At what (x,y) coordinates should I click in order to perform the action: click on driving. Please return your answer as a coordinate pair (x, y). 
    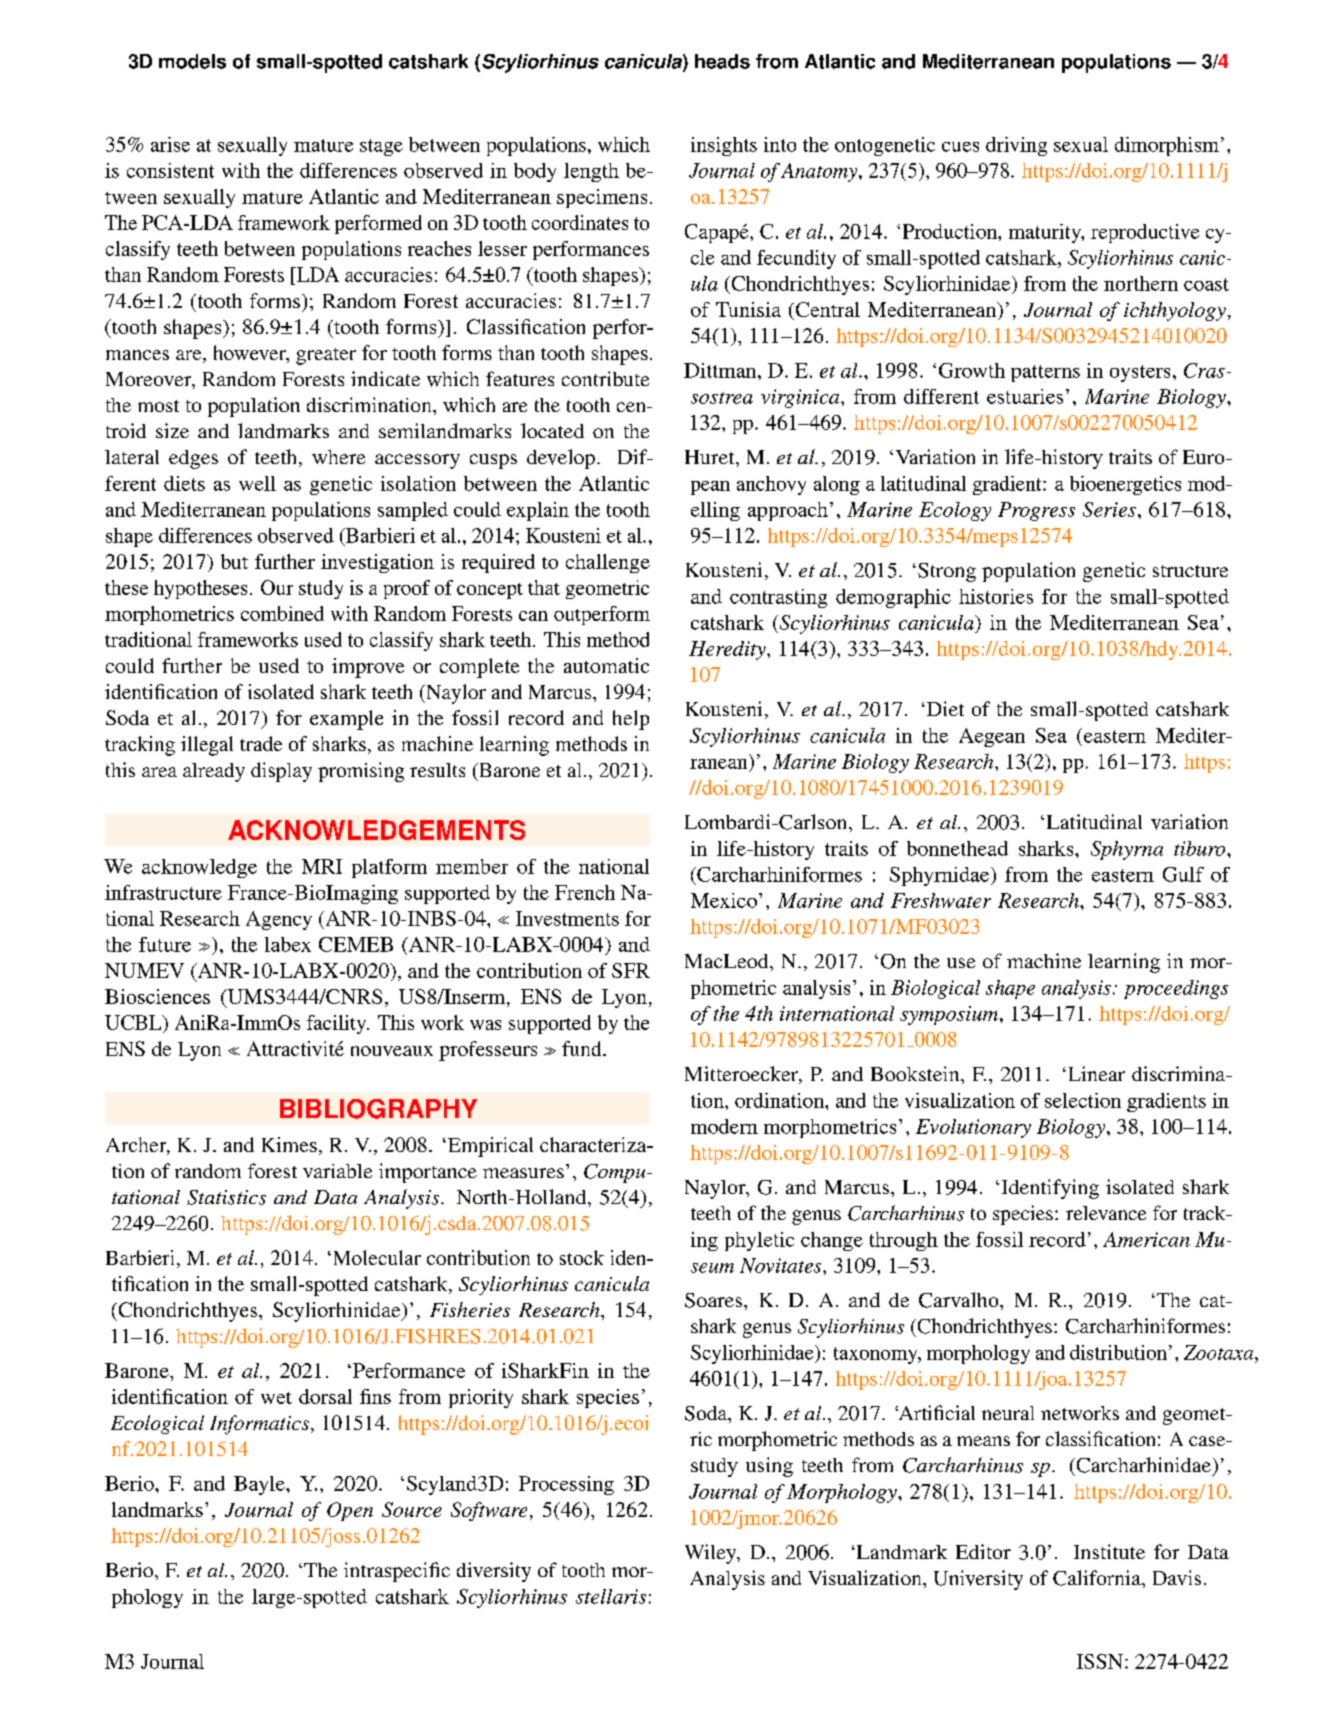
    Looking at the image, I should click on (1016, 146).
